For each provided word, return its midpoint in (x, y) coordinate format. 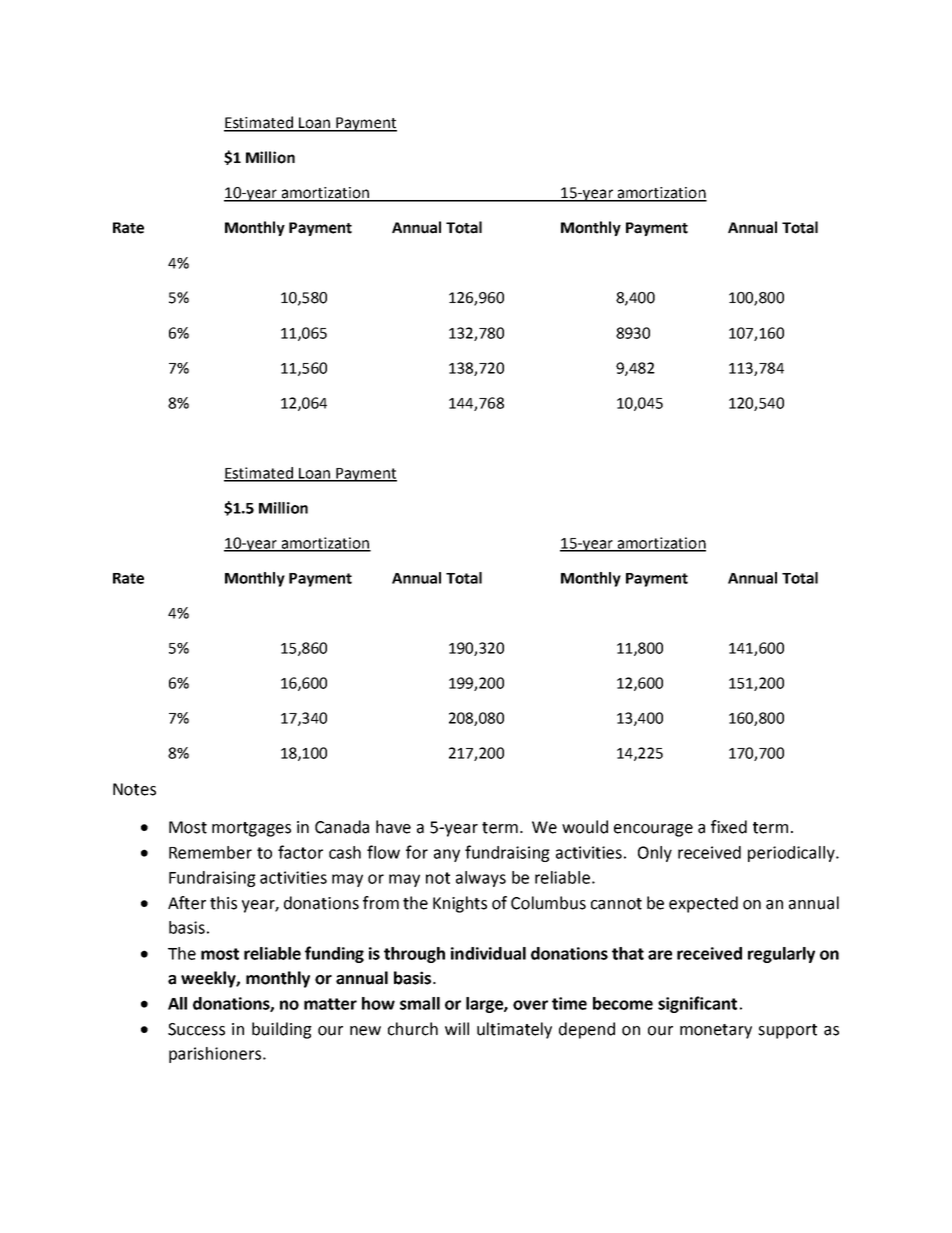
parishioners (216, 1055)
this (223, 903)
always (481, 879)
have (393, 827)
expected (703, 904)
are (660, 955)
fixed (729, 827)
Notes (134, 789)
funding (334, 954)
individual (488, 953)
